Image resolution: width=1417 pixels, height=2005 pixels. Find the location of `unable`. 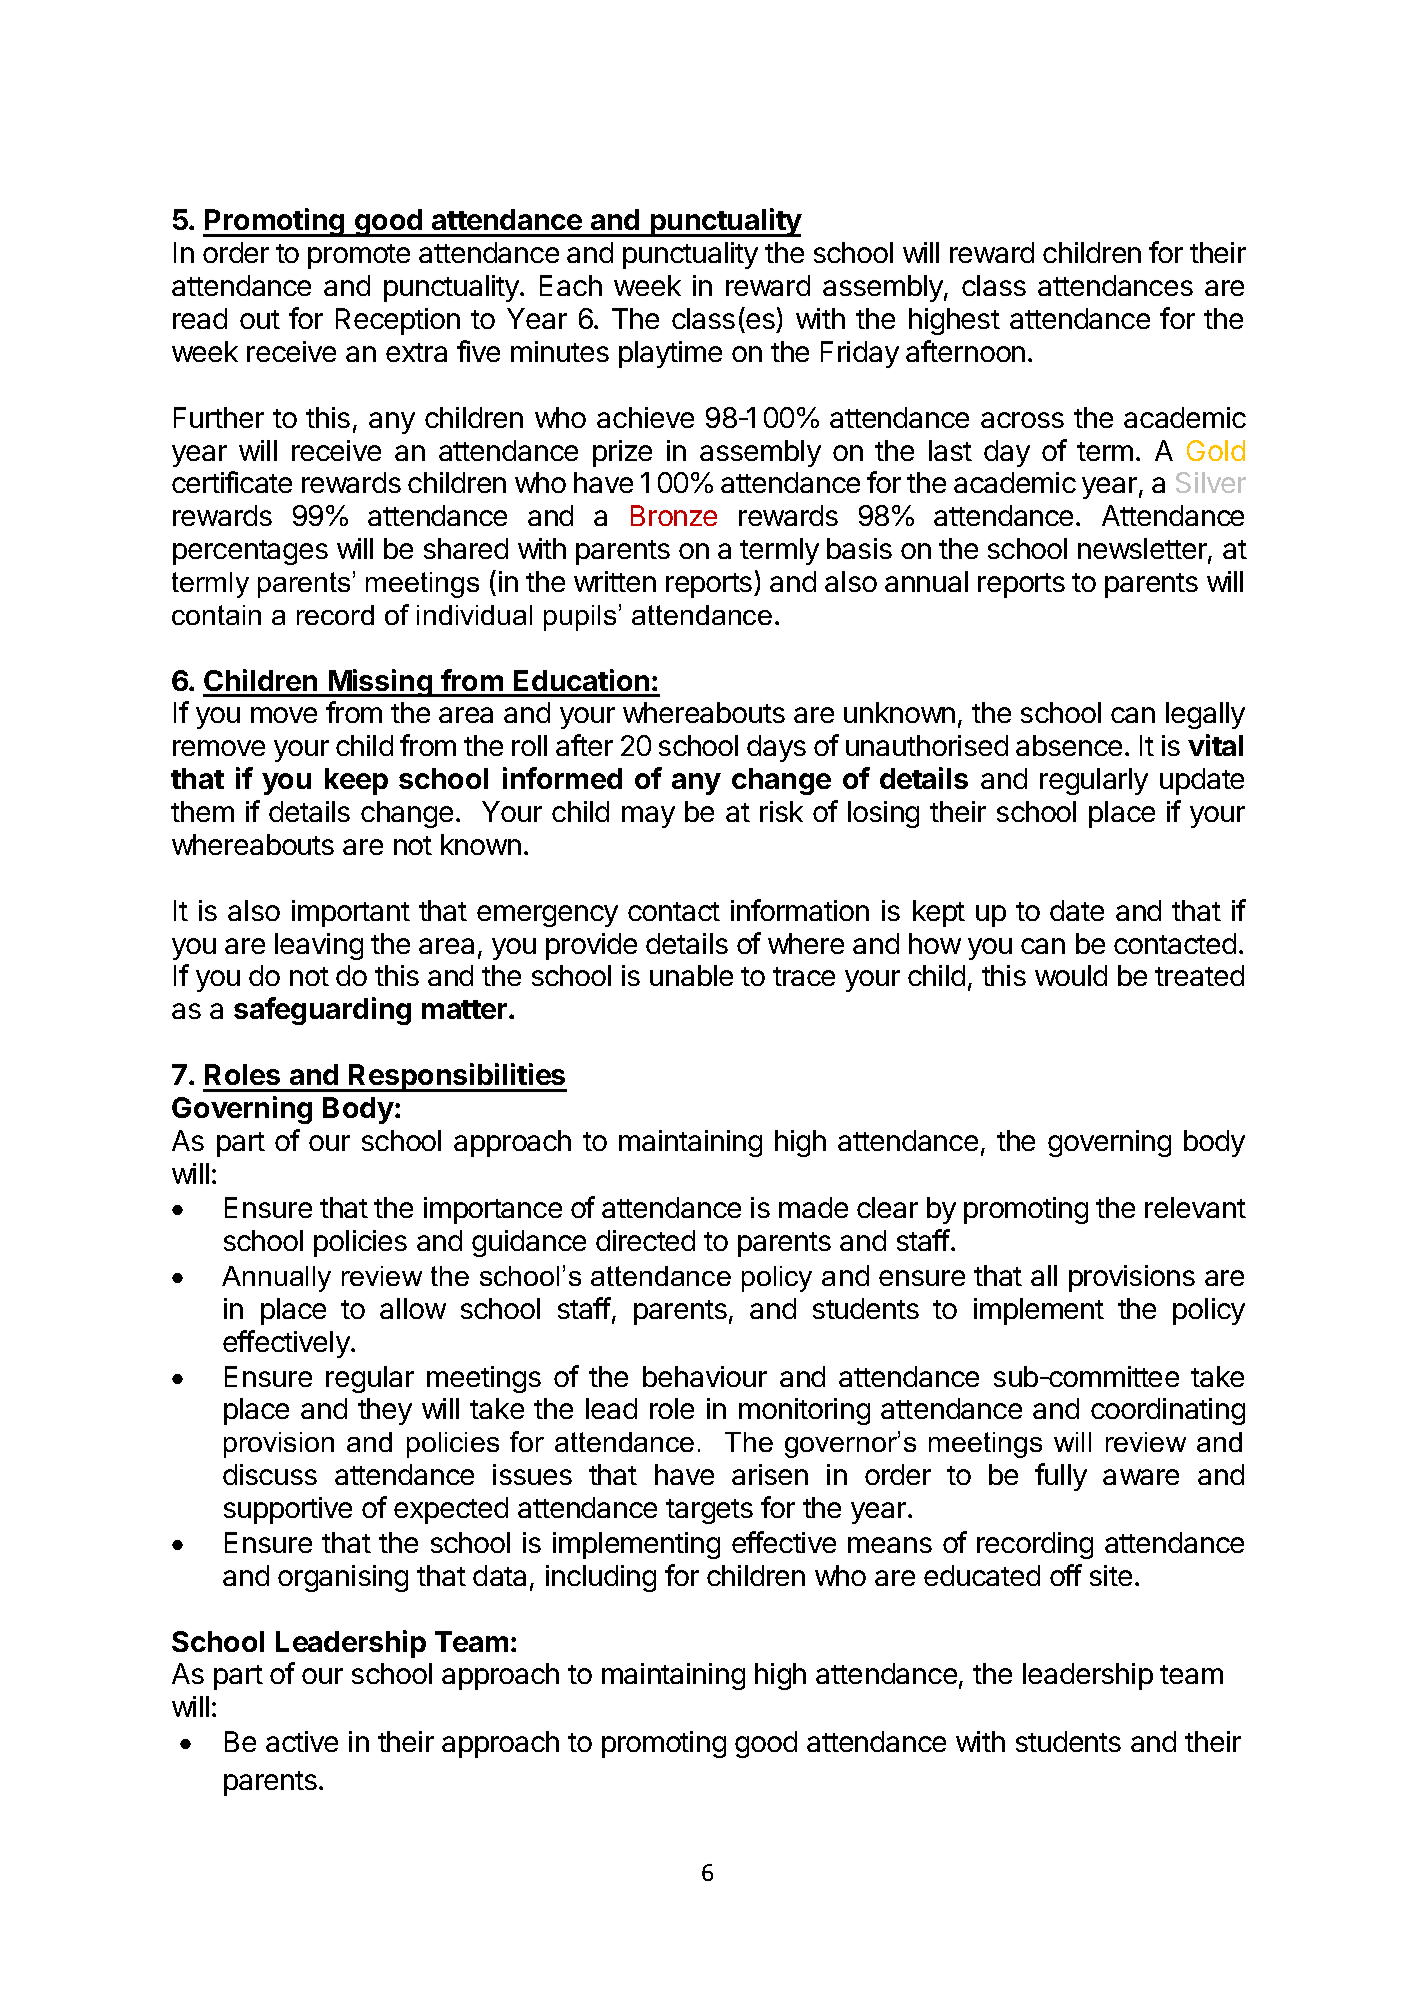

unable is located at coordinates (691, 975).
